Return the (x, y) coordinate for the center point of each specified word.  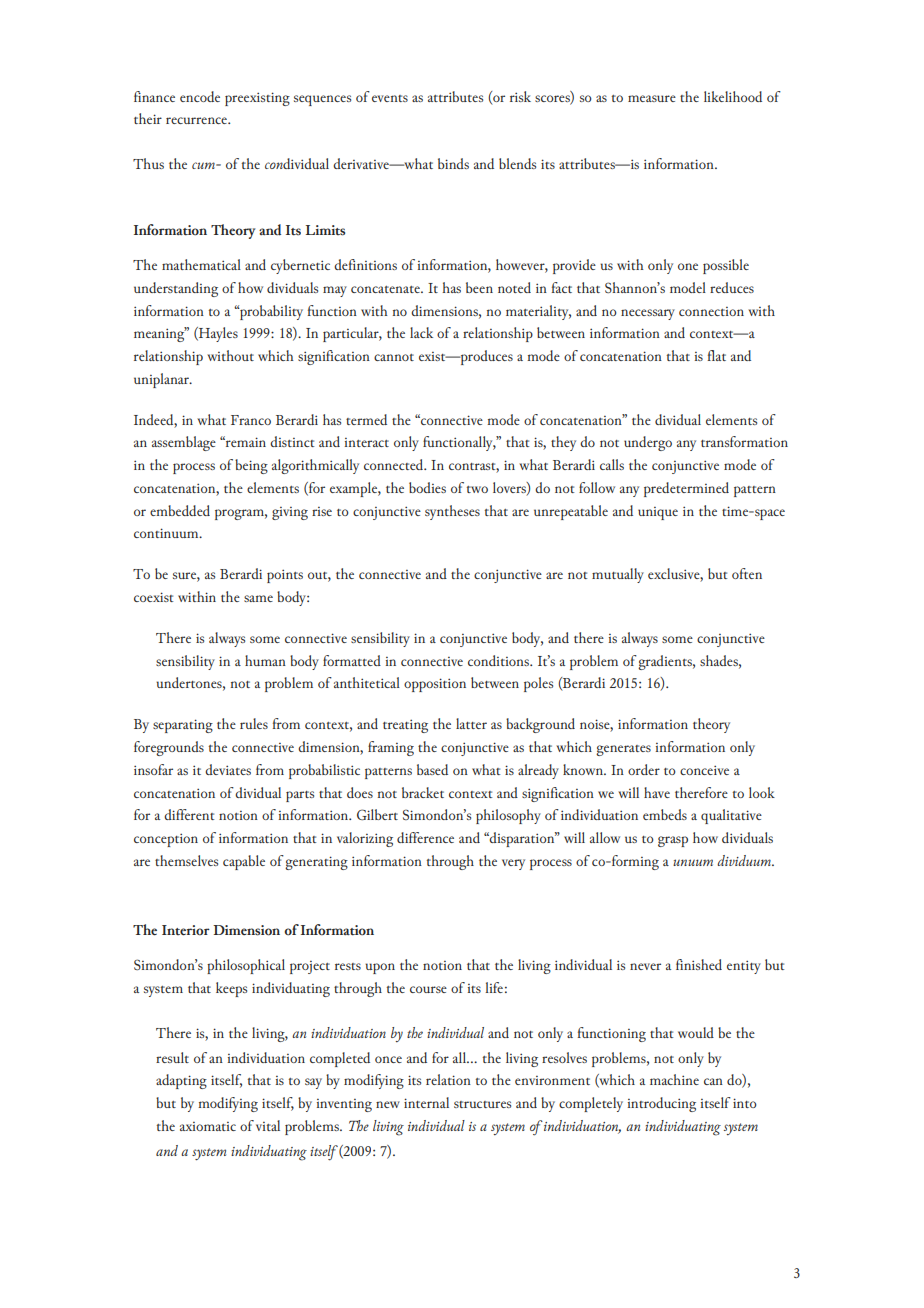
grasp (673, 841)
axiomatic (208, 1126)
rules (254, 723)
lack (421, 332)
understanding (176, 289)
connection (711, 311)
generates (623, 750)
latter (471, 723)
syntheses (452, 512)
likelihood (733, 96)
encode (200, 96)
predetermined (686, 489)
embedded (180, 510)
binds (453, 163)
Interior (186, 930)
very (513, 864)
